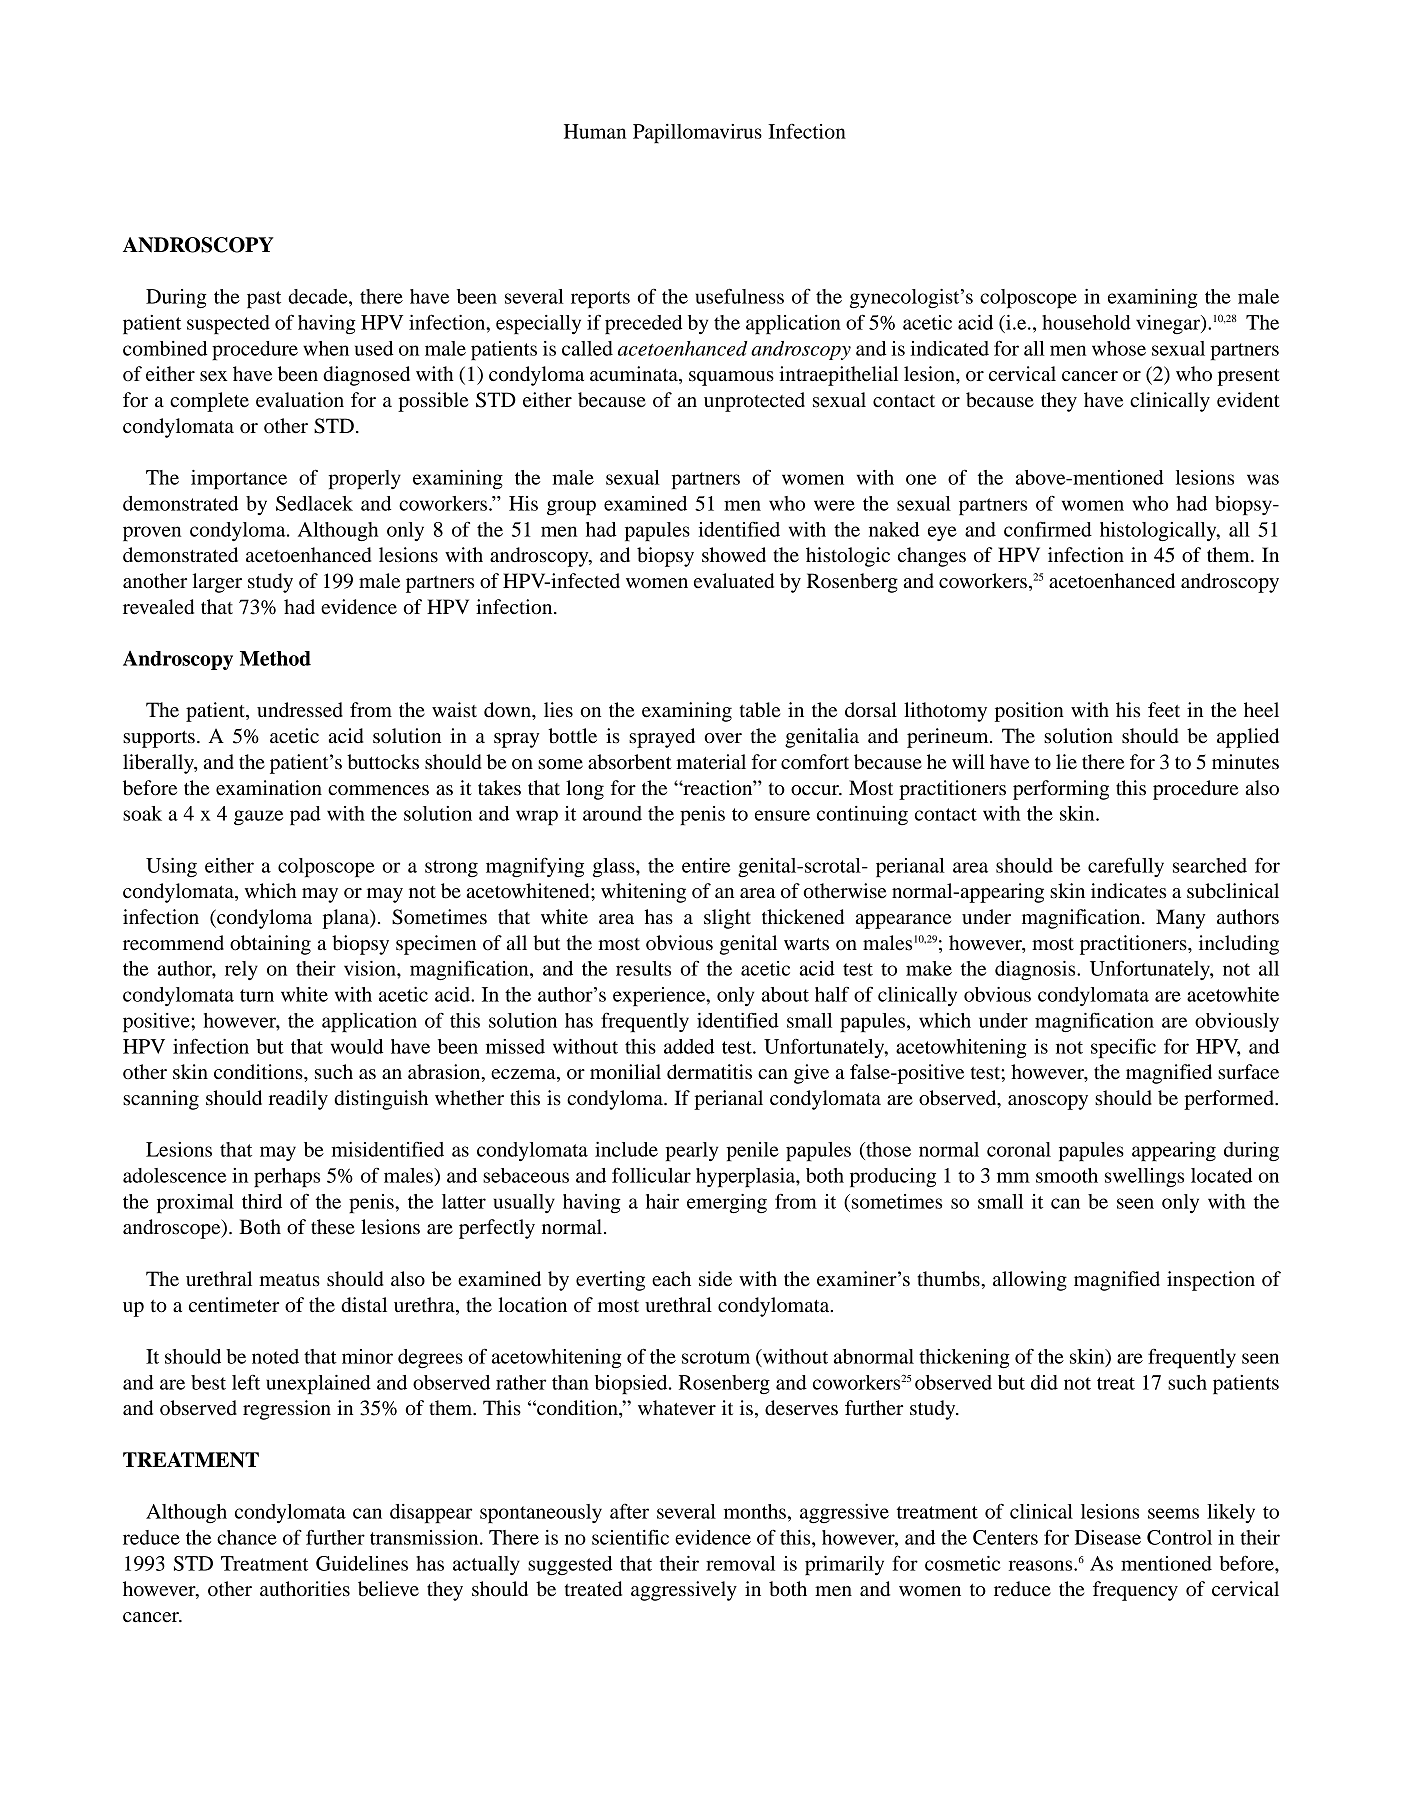 This image has width=1402, height=1815. What do you see at coordinates (697, 133) in the image?
I see `Papillomavirus` at bounding box center [697, 133].
